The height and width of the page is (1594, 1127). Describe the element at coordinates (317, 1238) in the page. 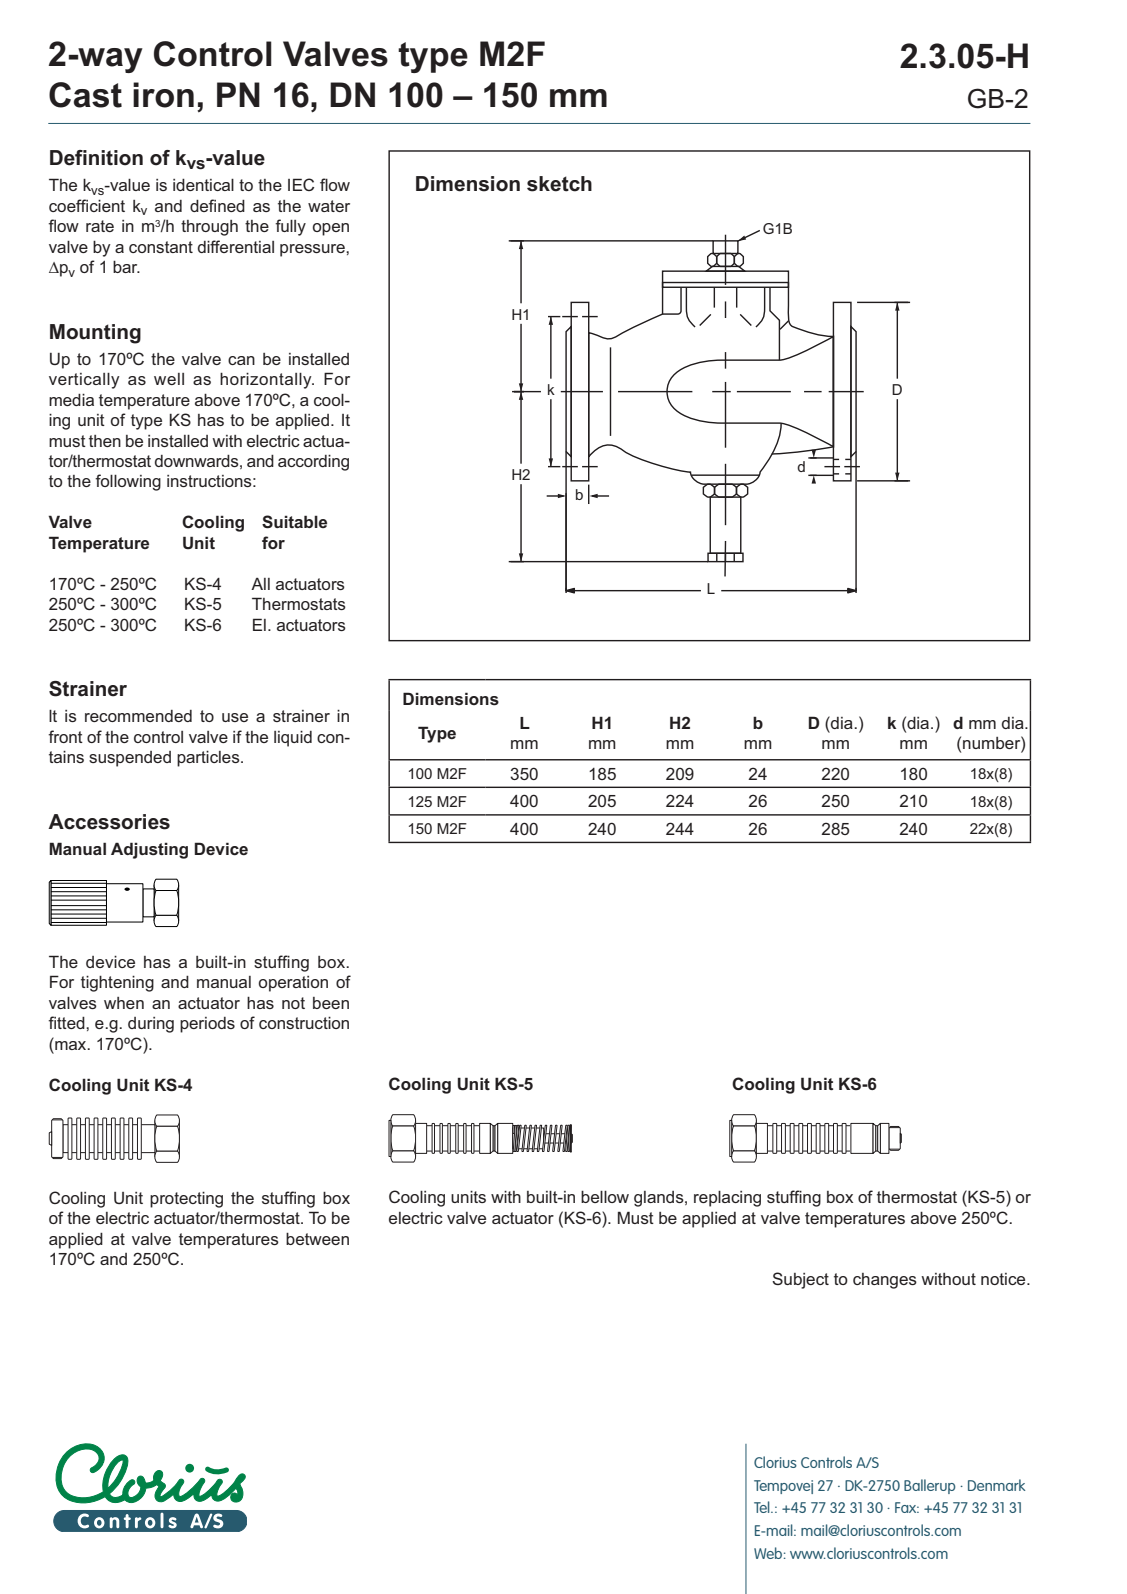

I see `between` at that location.
